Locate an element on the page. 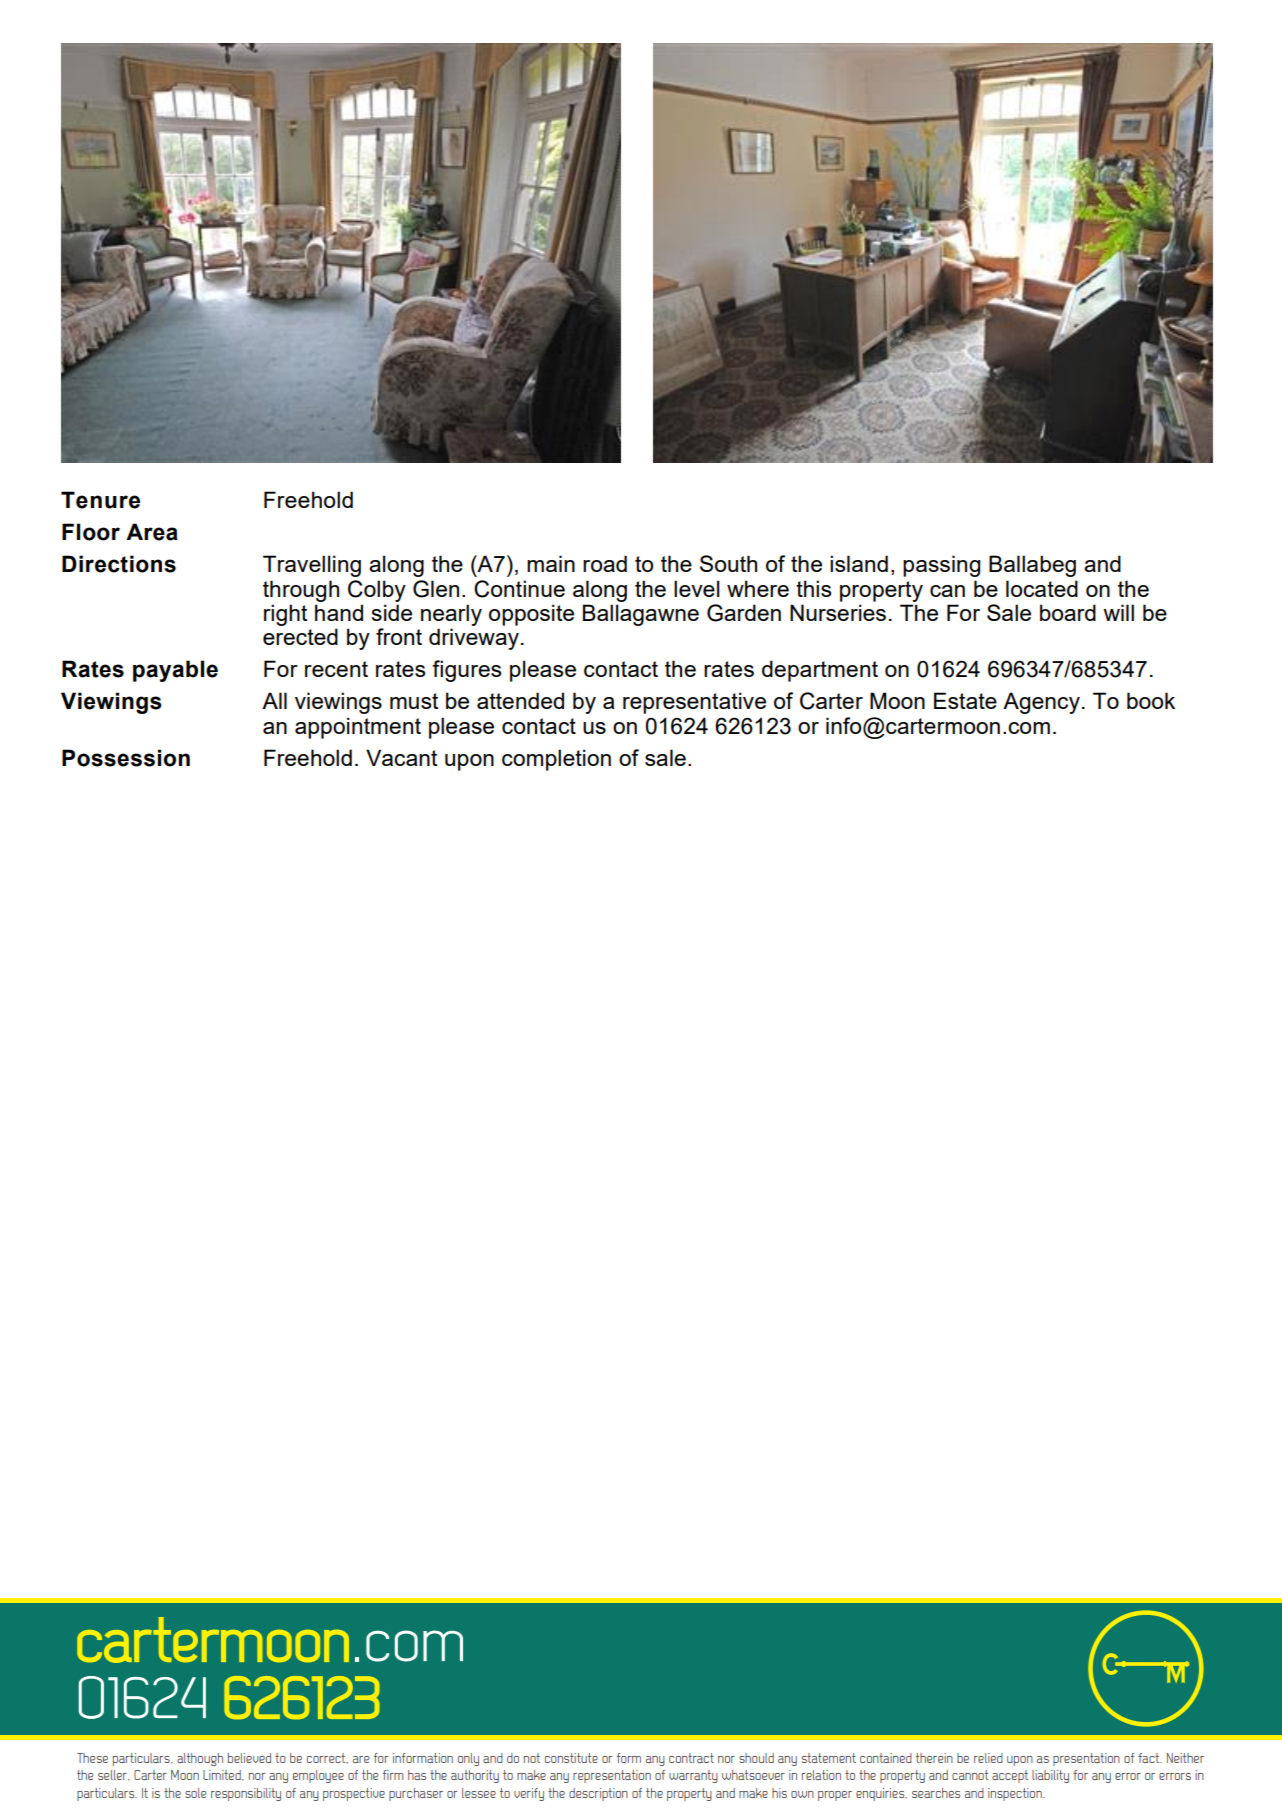 The image size is (1282, 1814). completion is located at coordinates (556, 760).
